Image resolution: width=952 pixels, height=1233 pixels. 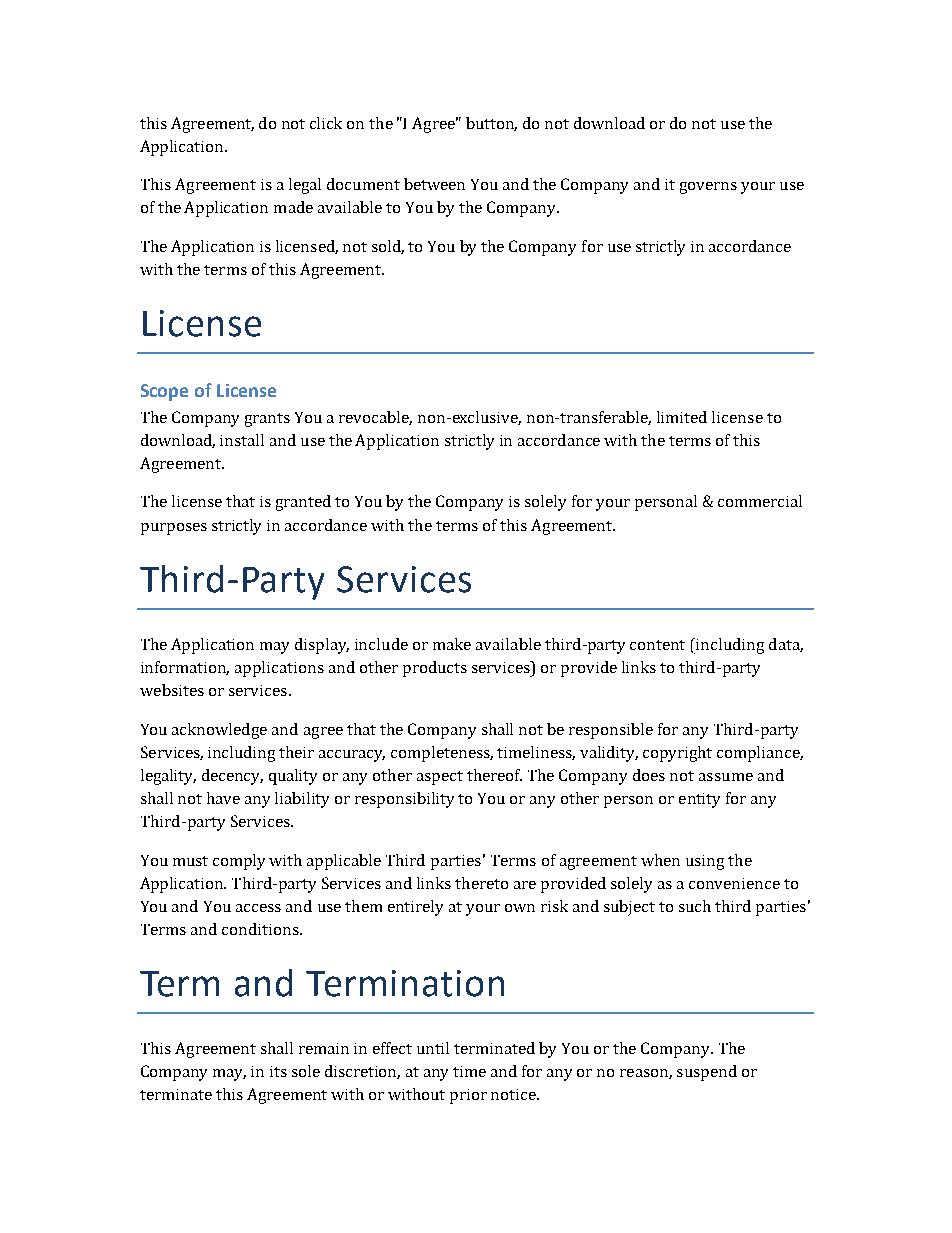 What do you see at coordinates (185, 668) in the screenshot?
I see `information` at bounding box center [185, 668].
